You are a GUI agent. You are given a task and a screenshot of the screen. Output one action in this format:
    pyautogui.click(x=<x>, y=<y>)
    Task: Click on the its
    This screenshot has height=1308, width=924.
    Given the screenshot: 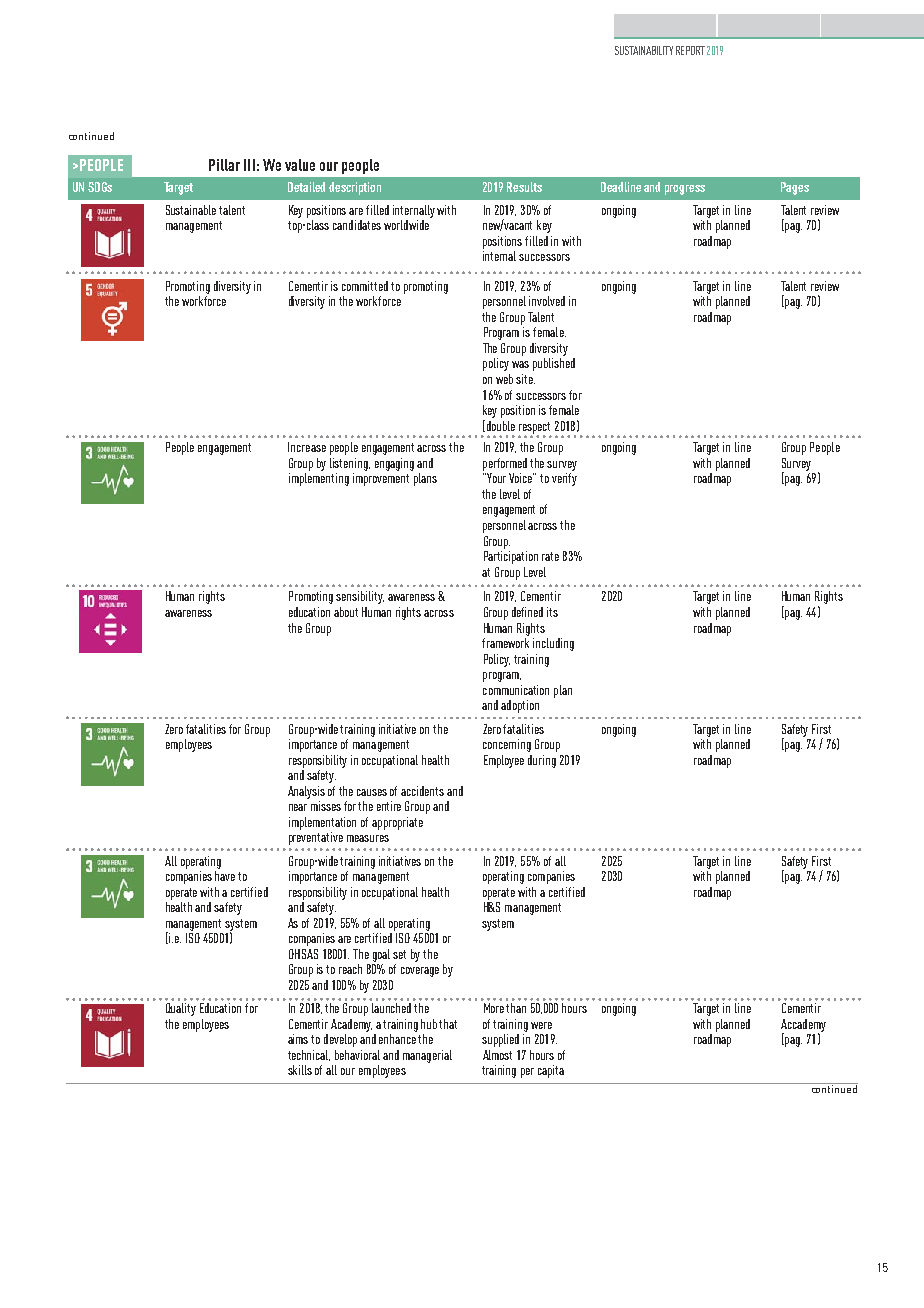 What is the action you would take?
    pyautogui.click(x=552, y=612)
